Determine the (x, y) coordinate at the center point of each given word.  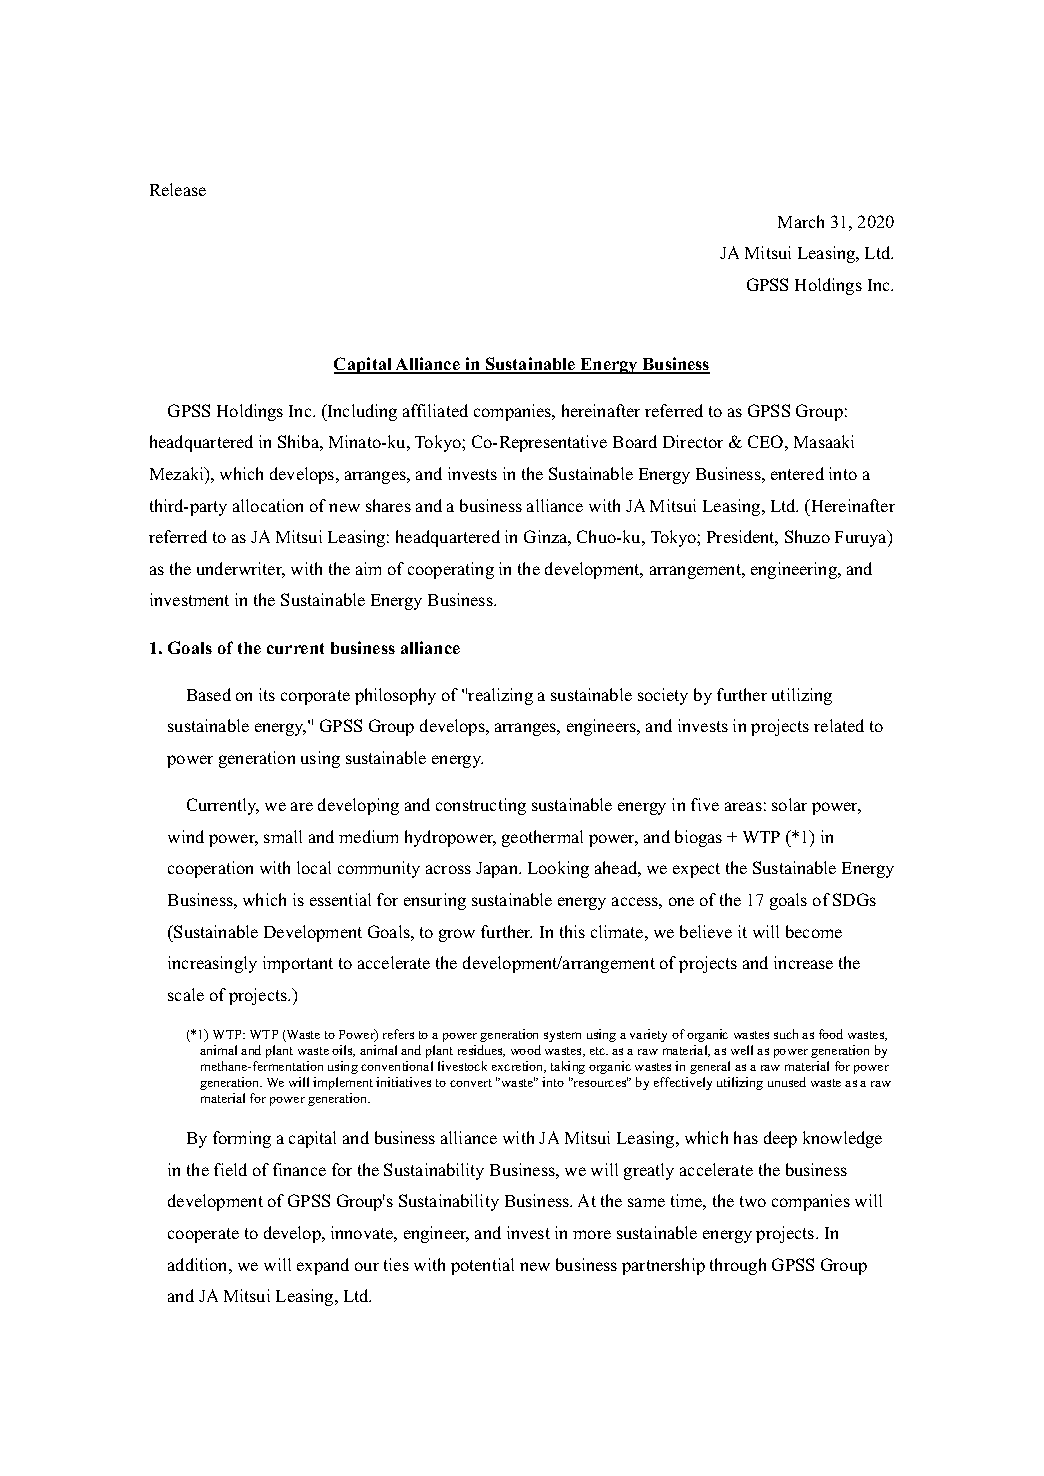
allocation (268, 505)
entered (797, 473)
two (753, 1201)
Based (209, 694)
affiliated (435, 410)
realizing (500, 696)
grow (457, 935)
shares (388, 505)
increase (803, 962)
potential (482, 1266)
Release (178, 189)
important (298, 964)
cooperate (203, 1235)
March (801, 221)
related (839, 725)
